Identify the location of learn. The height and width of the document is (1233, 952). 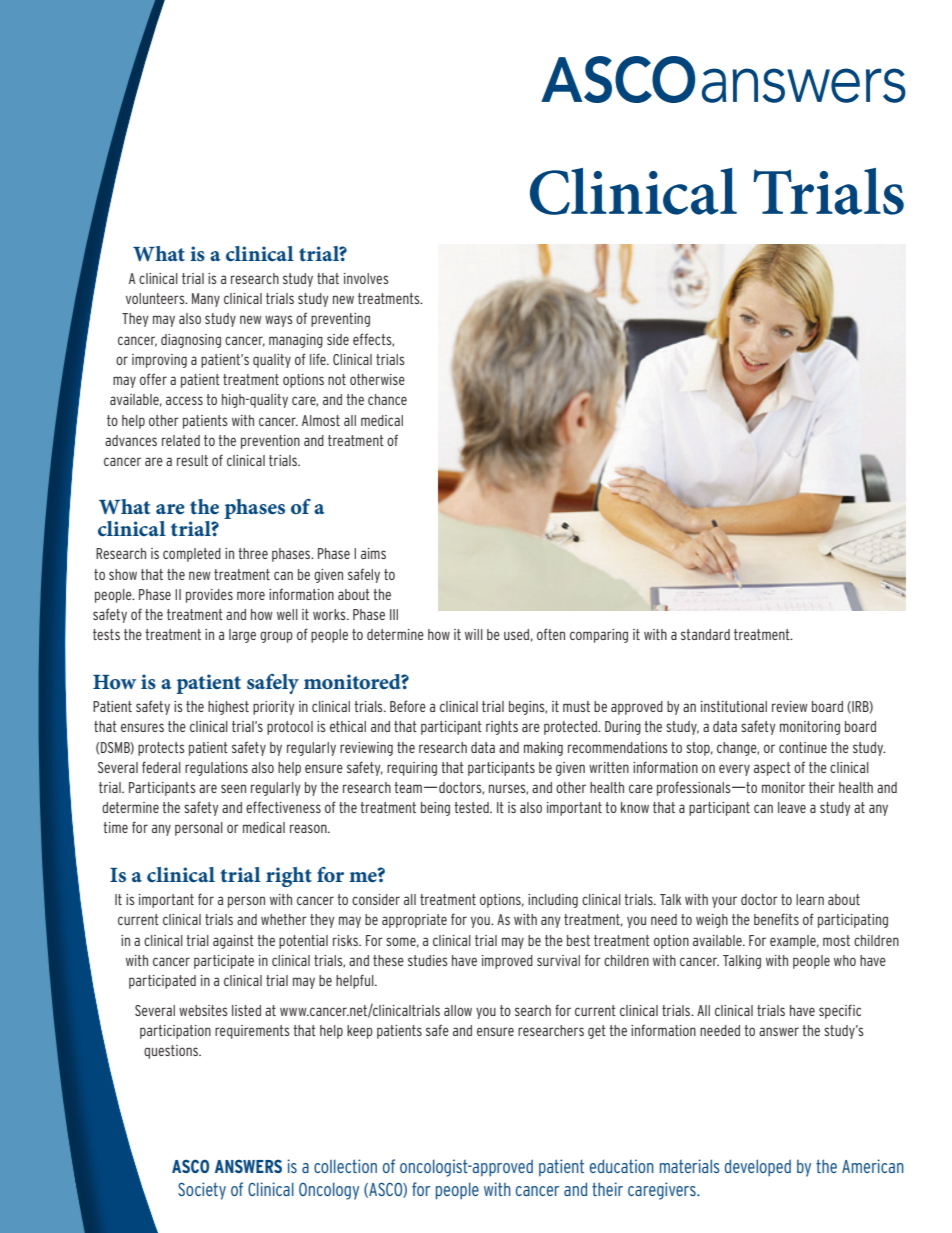
(810, 899).
